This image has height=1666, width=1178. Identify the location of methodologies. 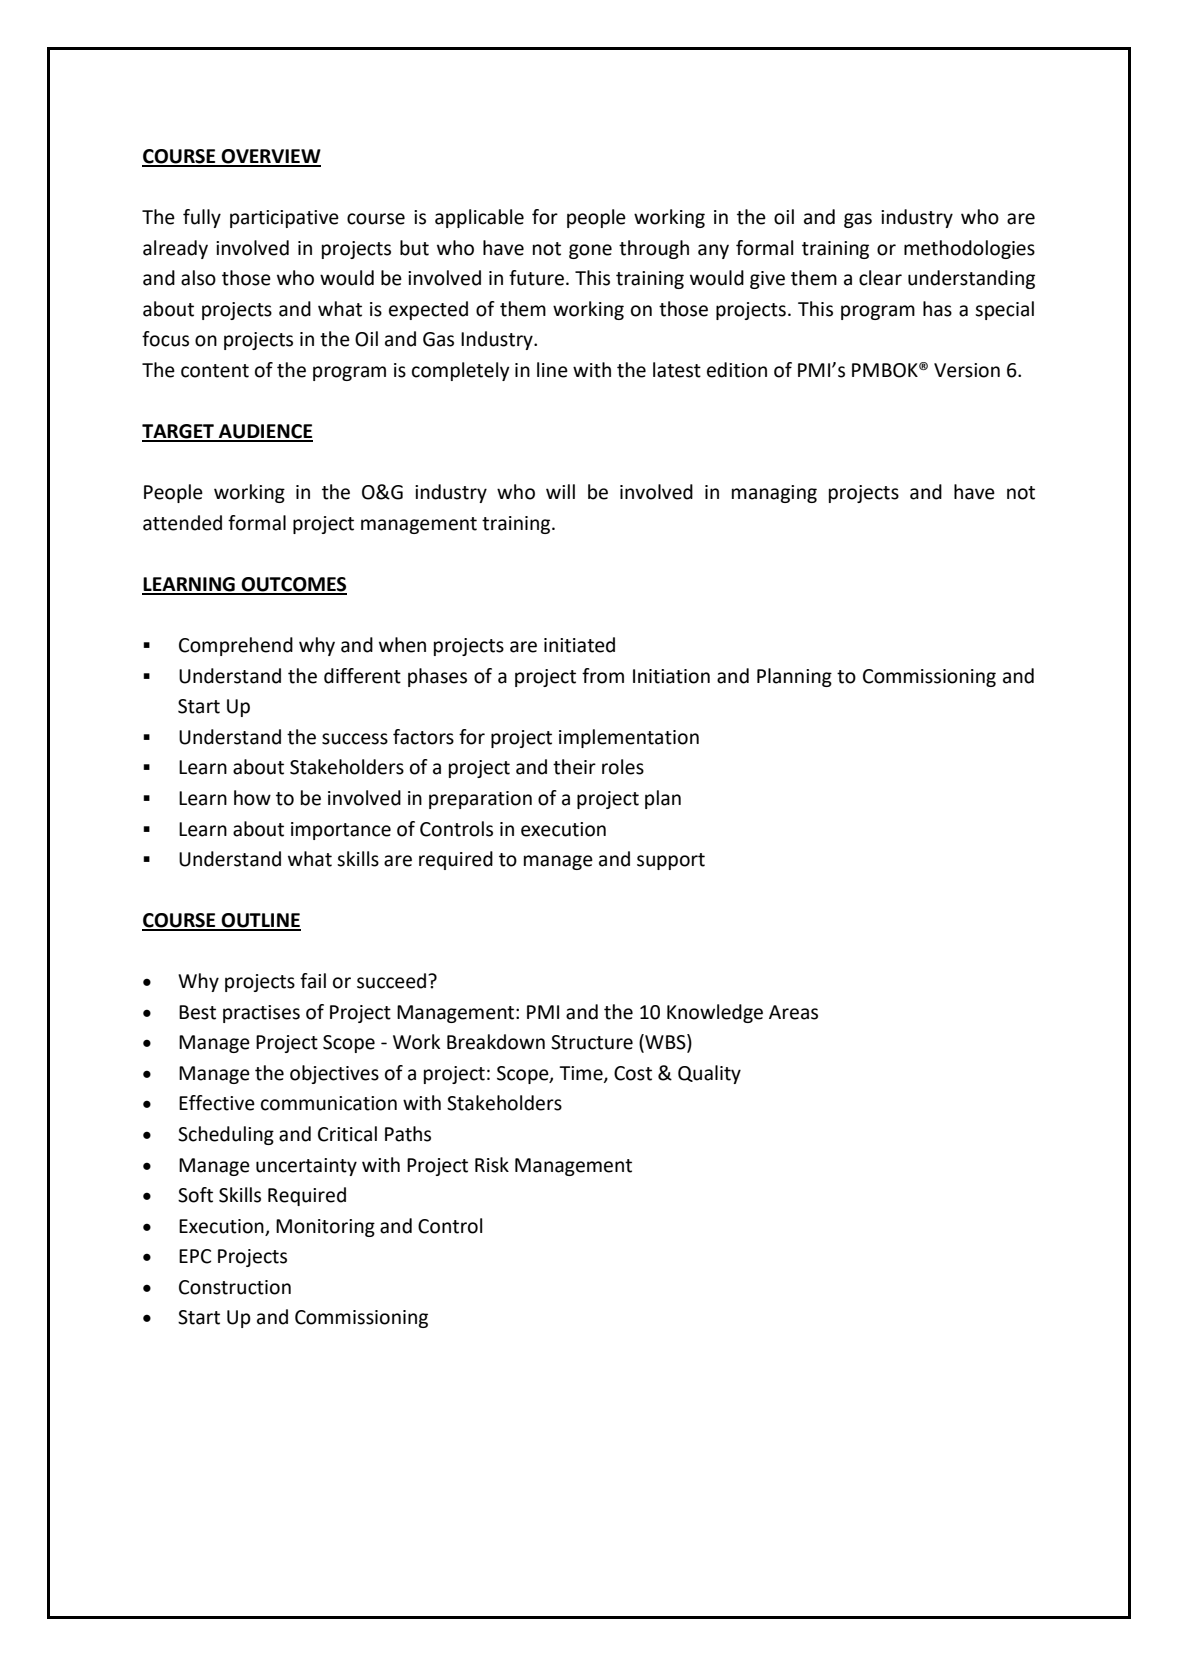
(969, 249).
